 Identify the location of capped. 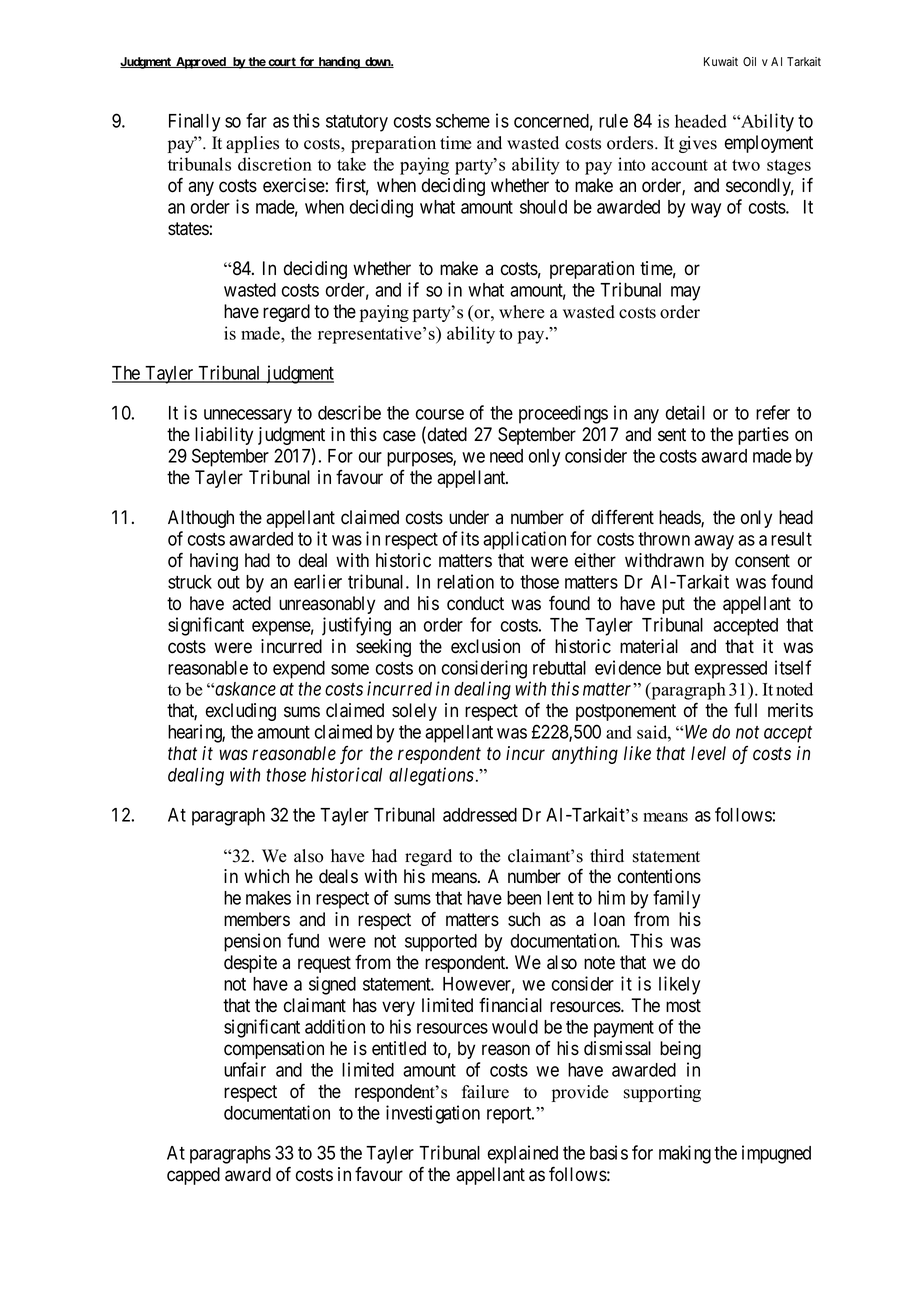
(193, 1176).
